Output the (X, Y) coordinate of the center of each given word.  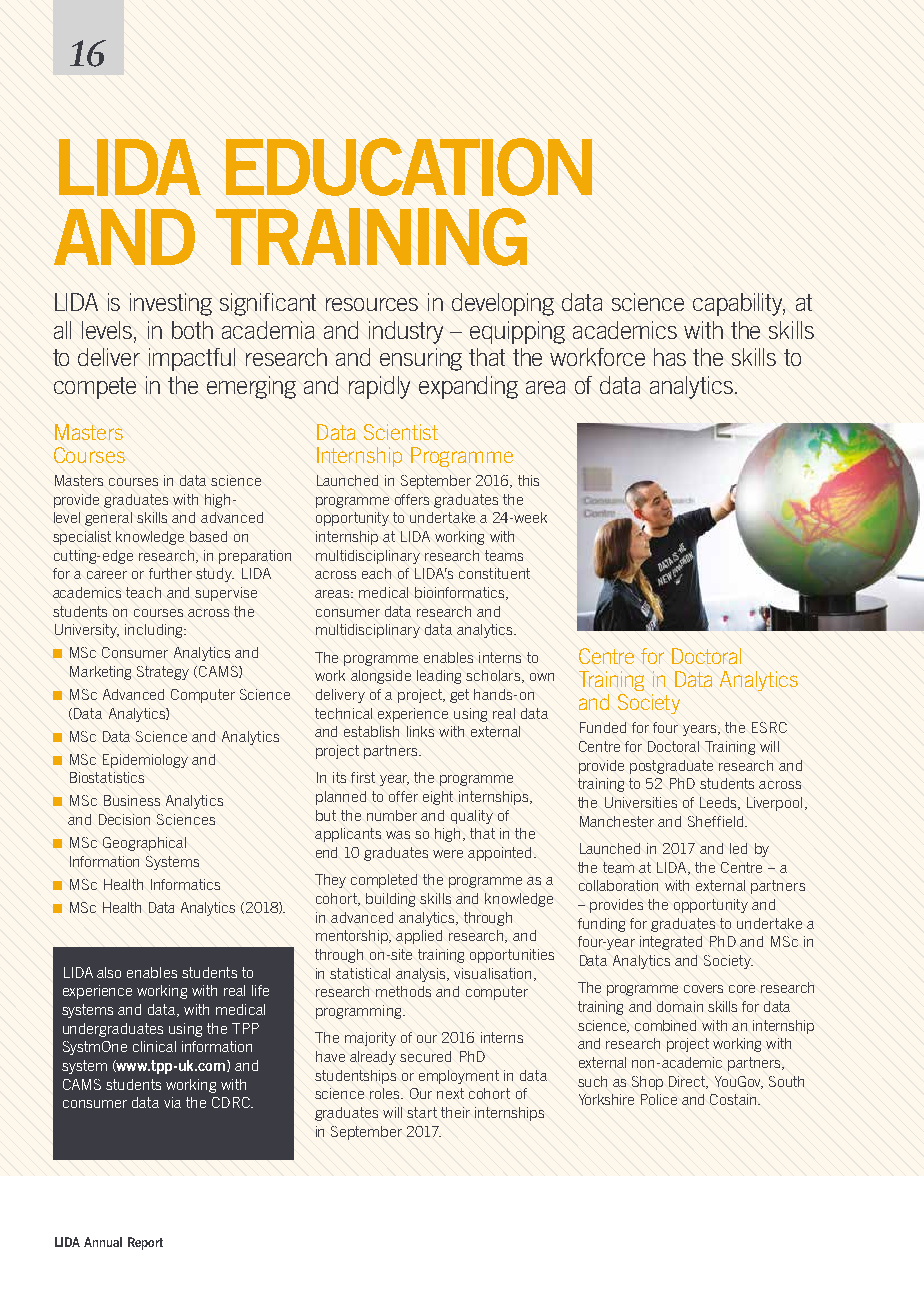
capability (739, 304)
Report (145, 1243)
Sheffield (717, 821)
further (170, 573)
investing (171, 304)
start (422, 1112)
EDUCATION (409, 167)
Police (659, 1099)
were (448, 854)
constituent (494, 573)
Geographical (144, 844)
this (528, 480)
